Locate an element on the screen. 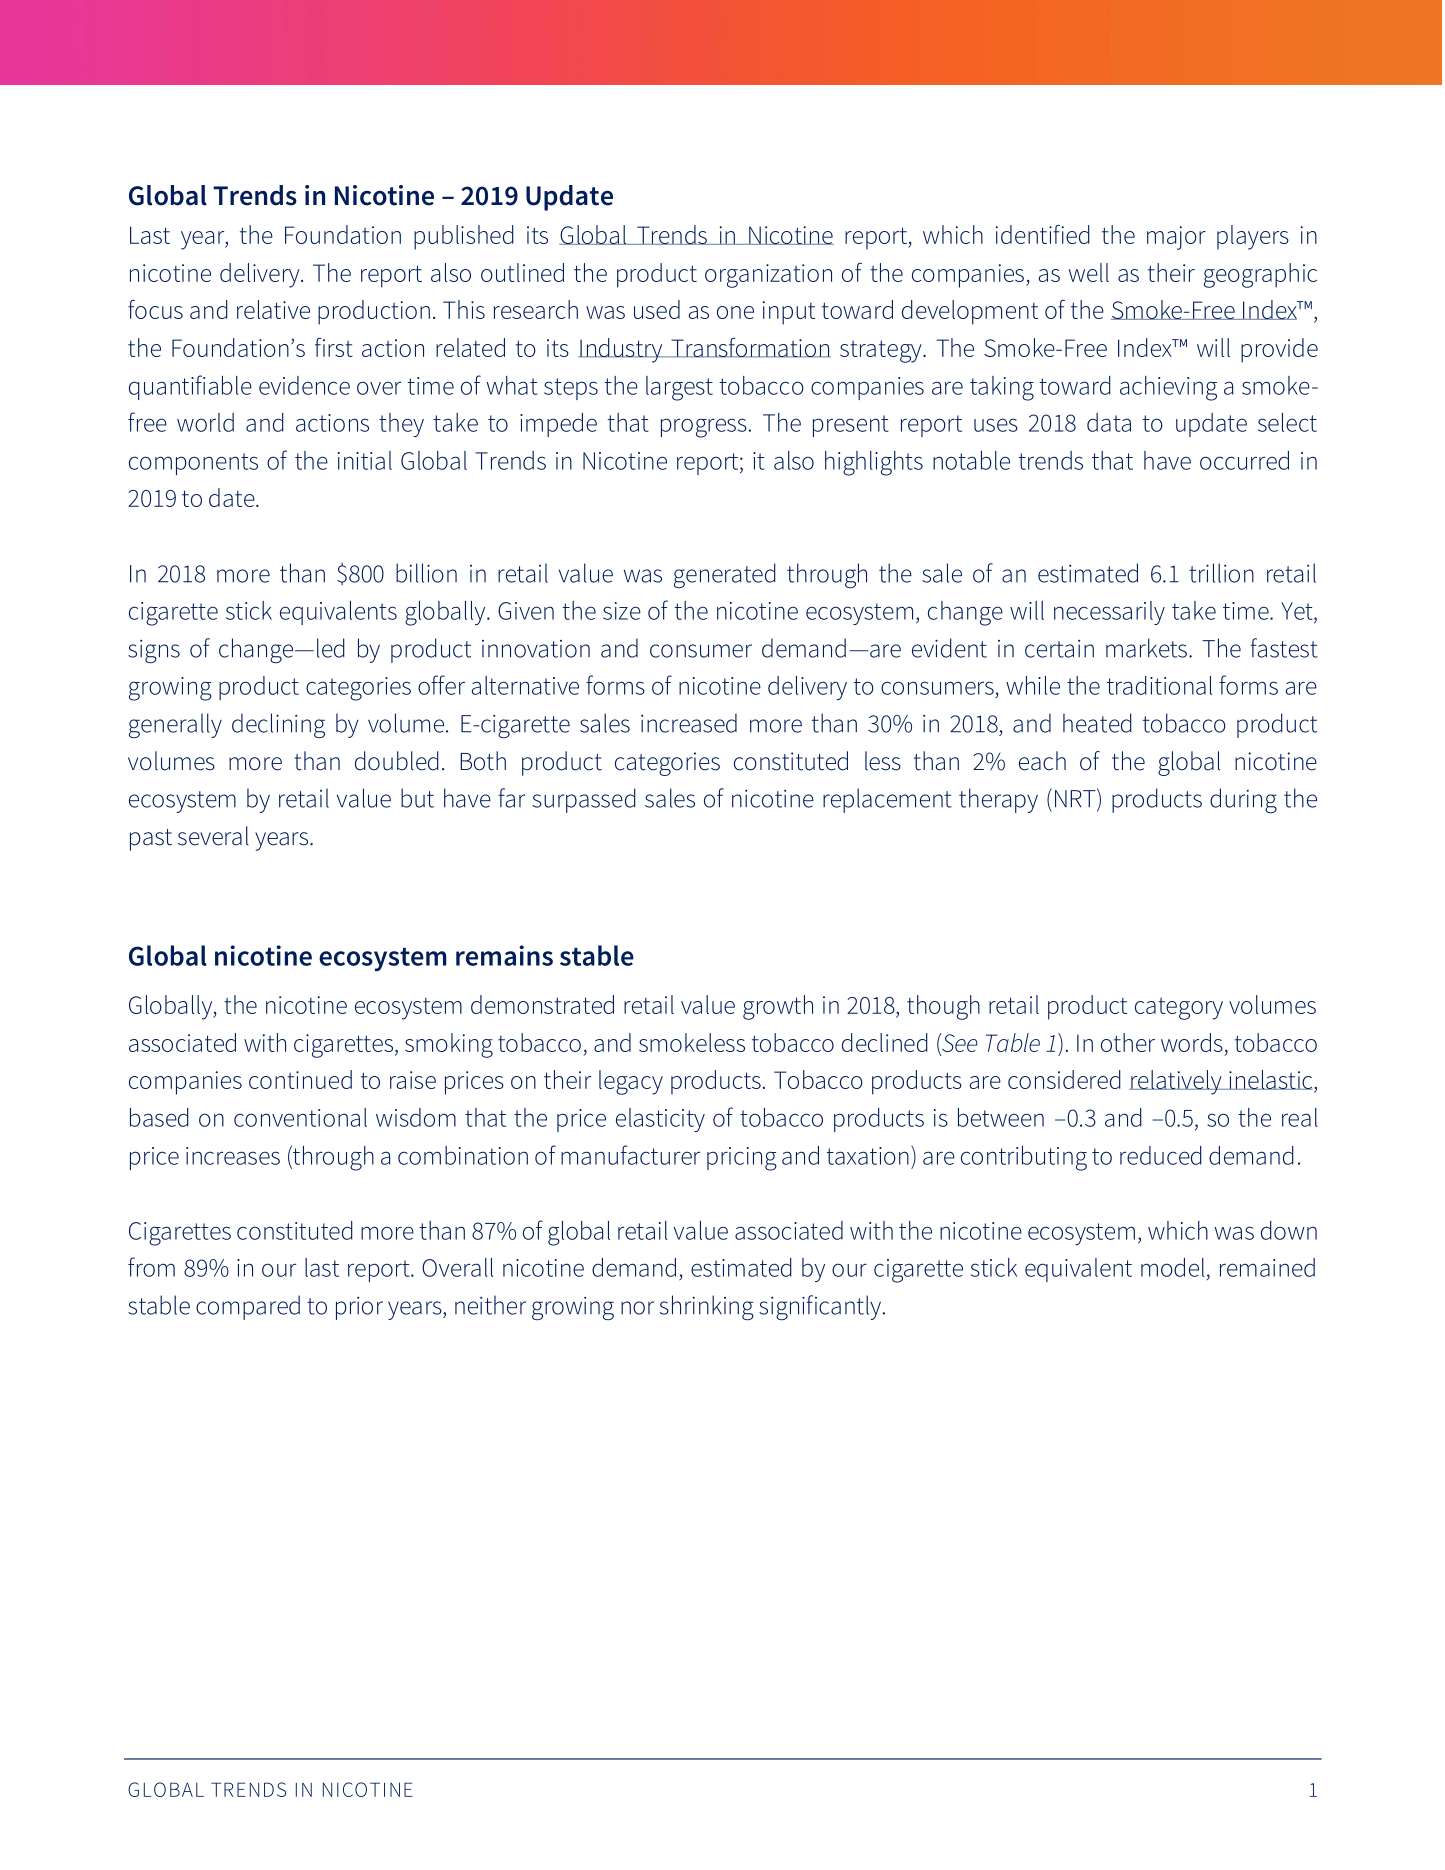 This screenshot has height=1870, width=1445. necessarily is located at coordinates (1109, 613).
